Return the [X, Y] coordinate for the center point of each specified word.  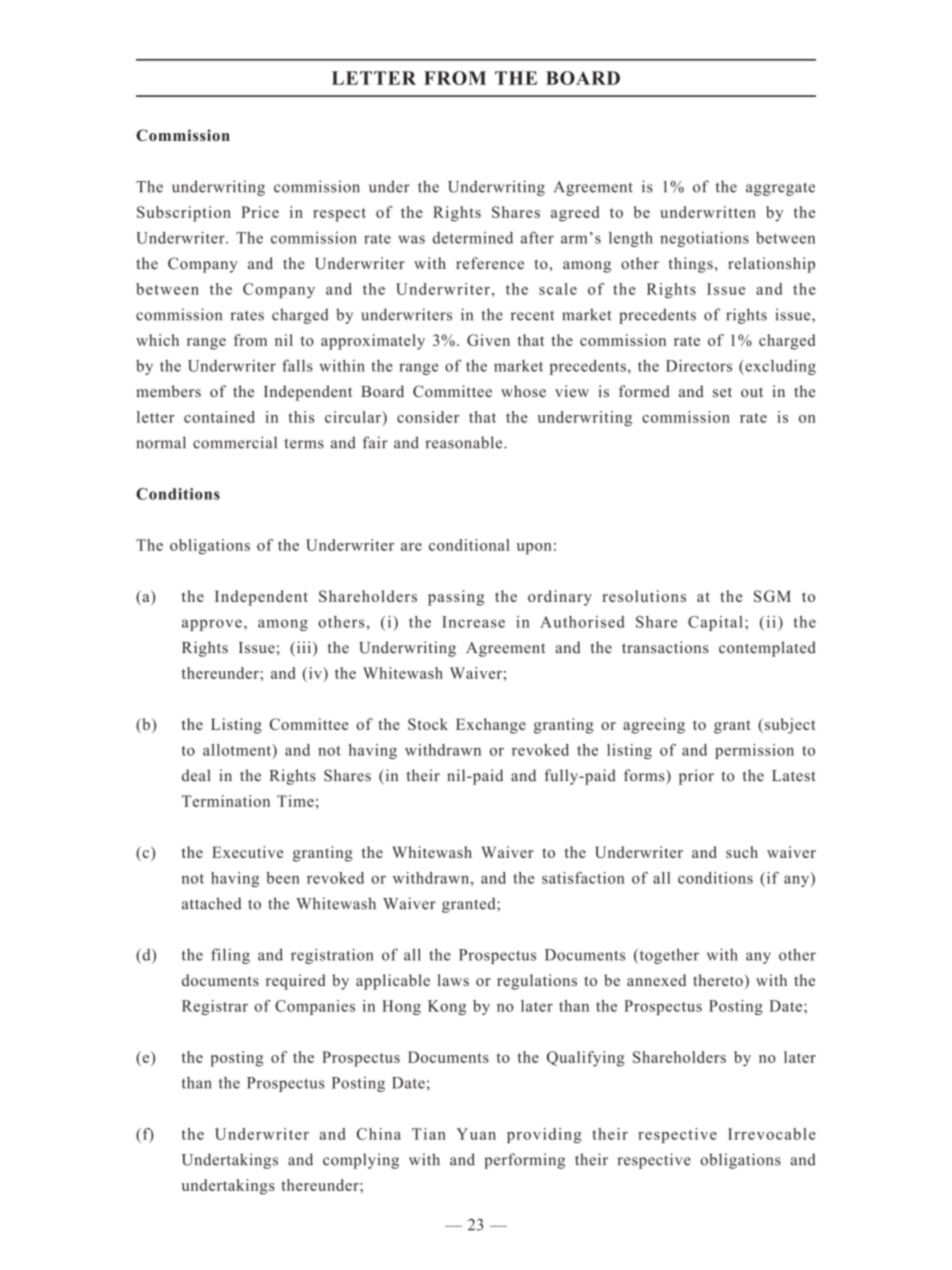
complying [361, 1161]
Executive [247, 852]
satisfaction [583, 878]
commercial [235, 442]
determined [473, 238]
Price [260, 212]
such [742, 852]
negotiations [704, 239]
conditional [469, 545]
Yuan [476, 1134]
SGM [772, 596]
